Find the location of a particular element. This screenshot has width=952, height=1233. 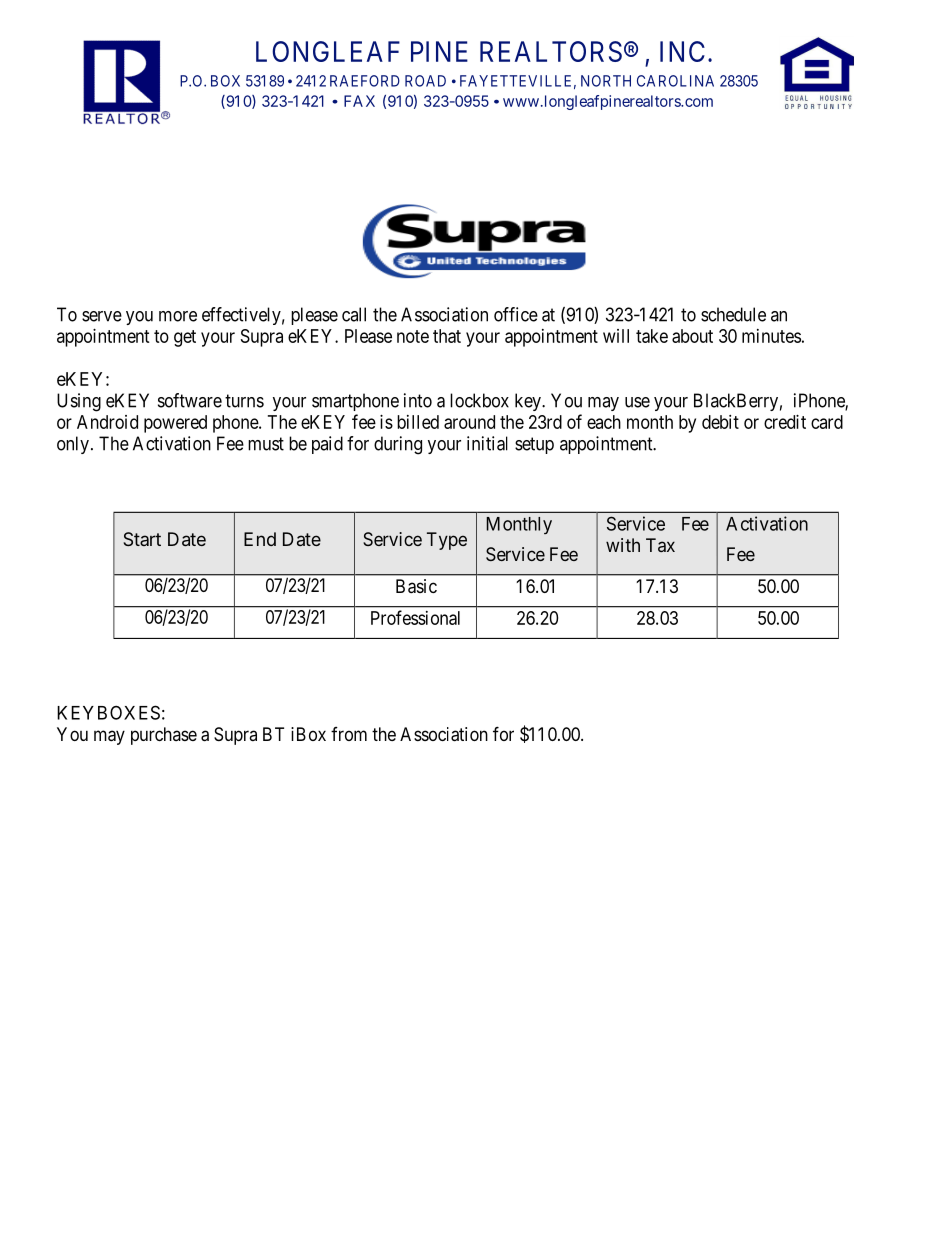

purchase is located at coordinates (164, 736).
